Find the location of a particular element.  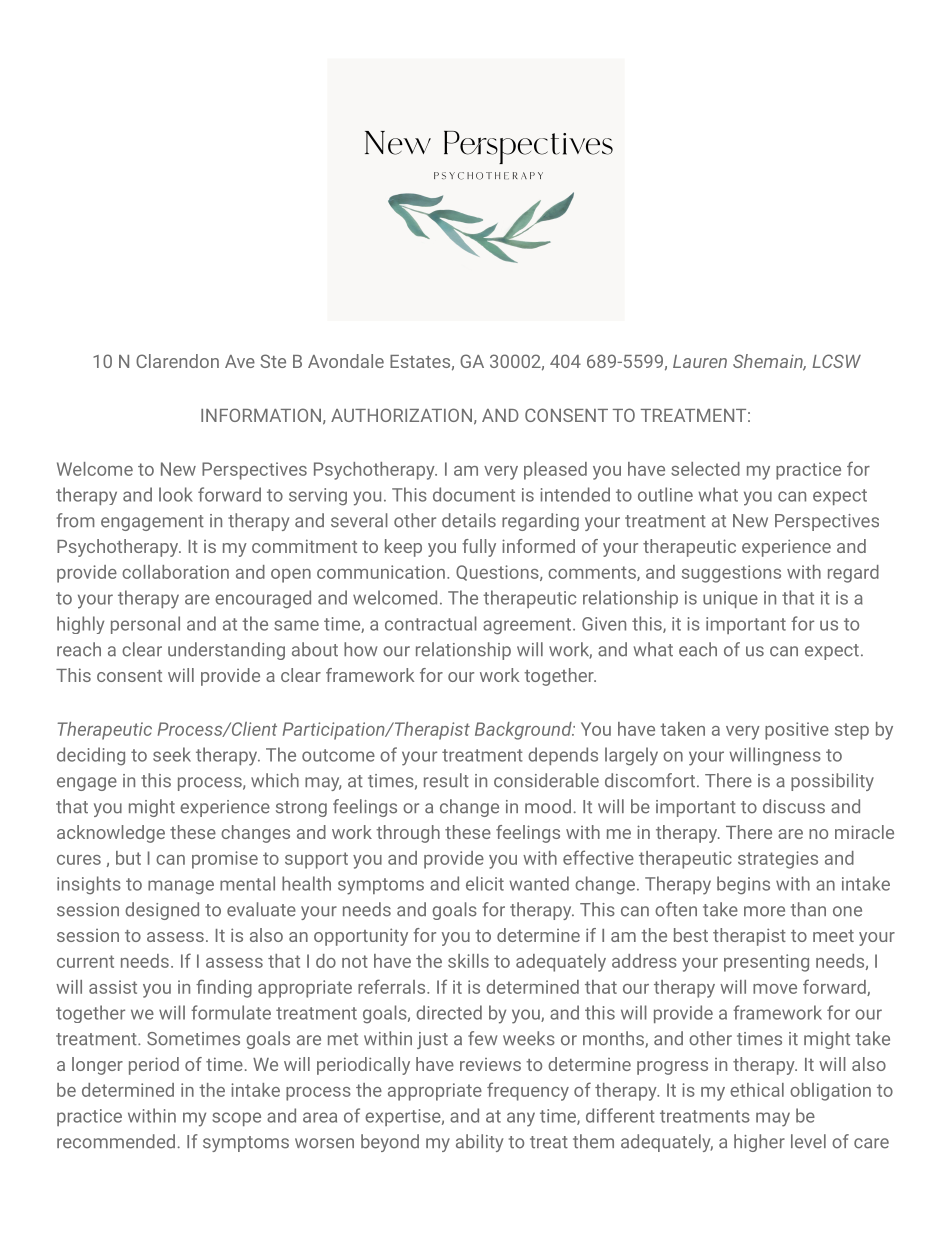

Clarendon is located at coordinates (177, 361).
